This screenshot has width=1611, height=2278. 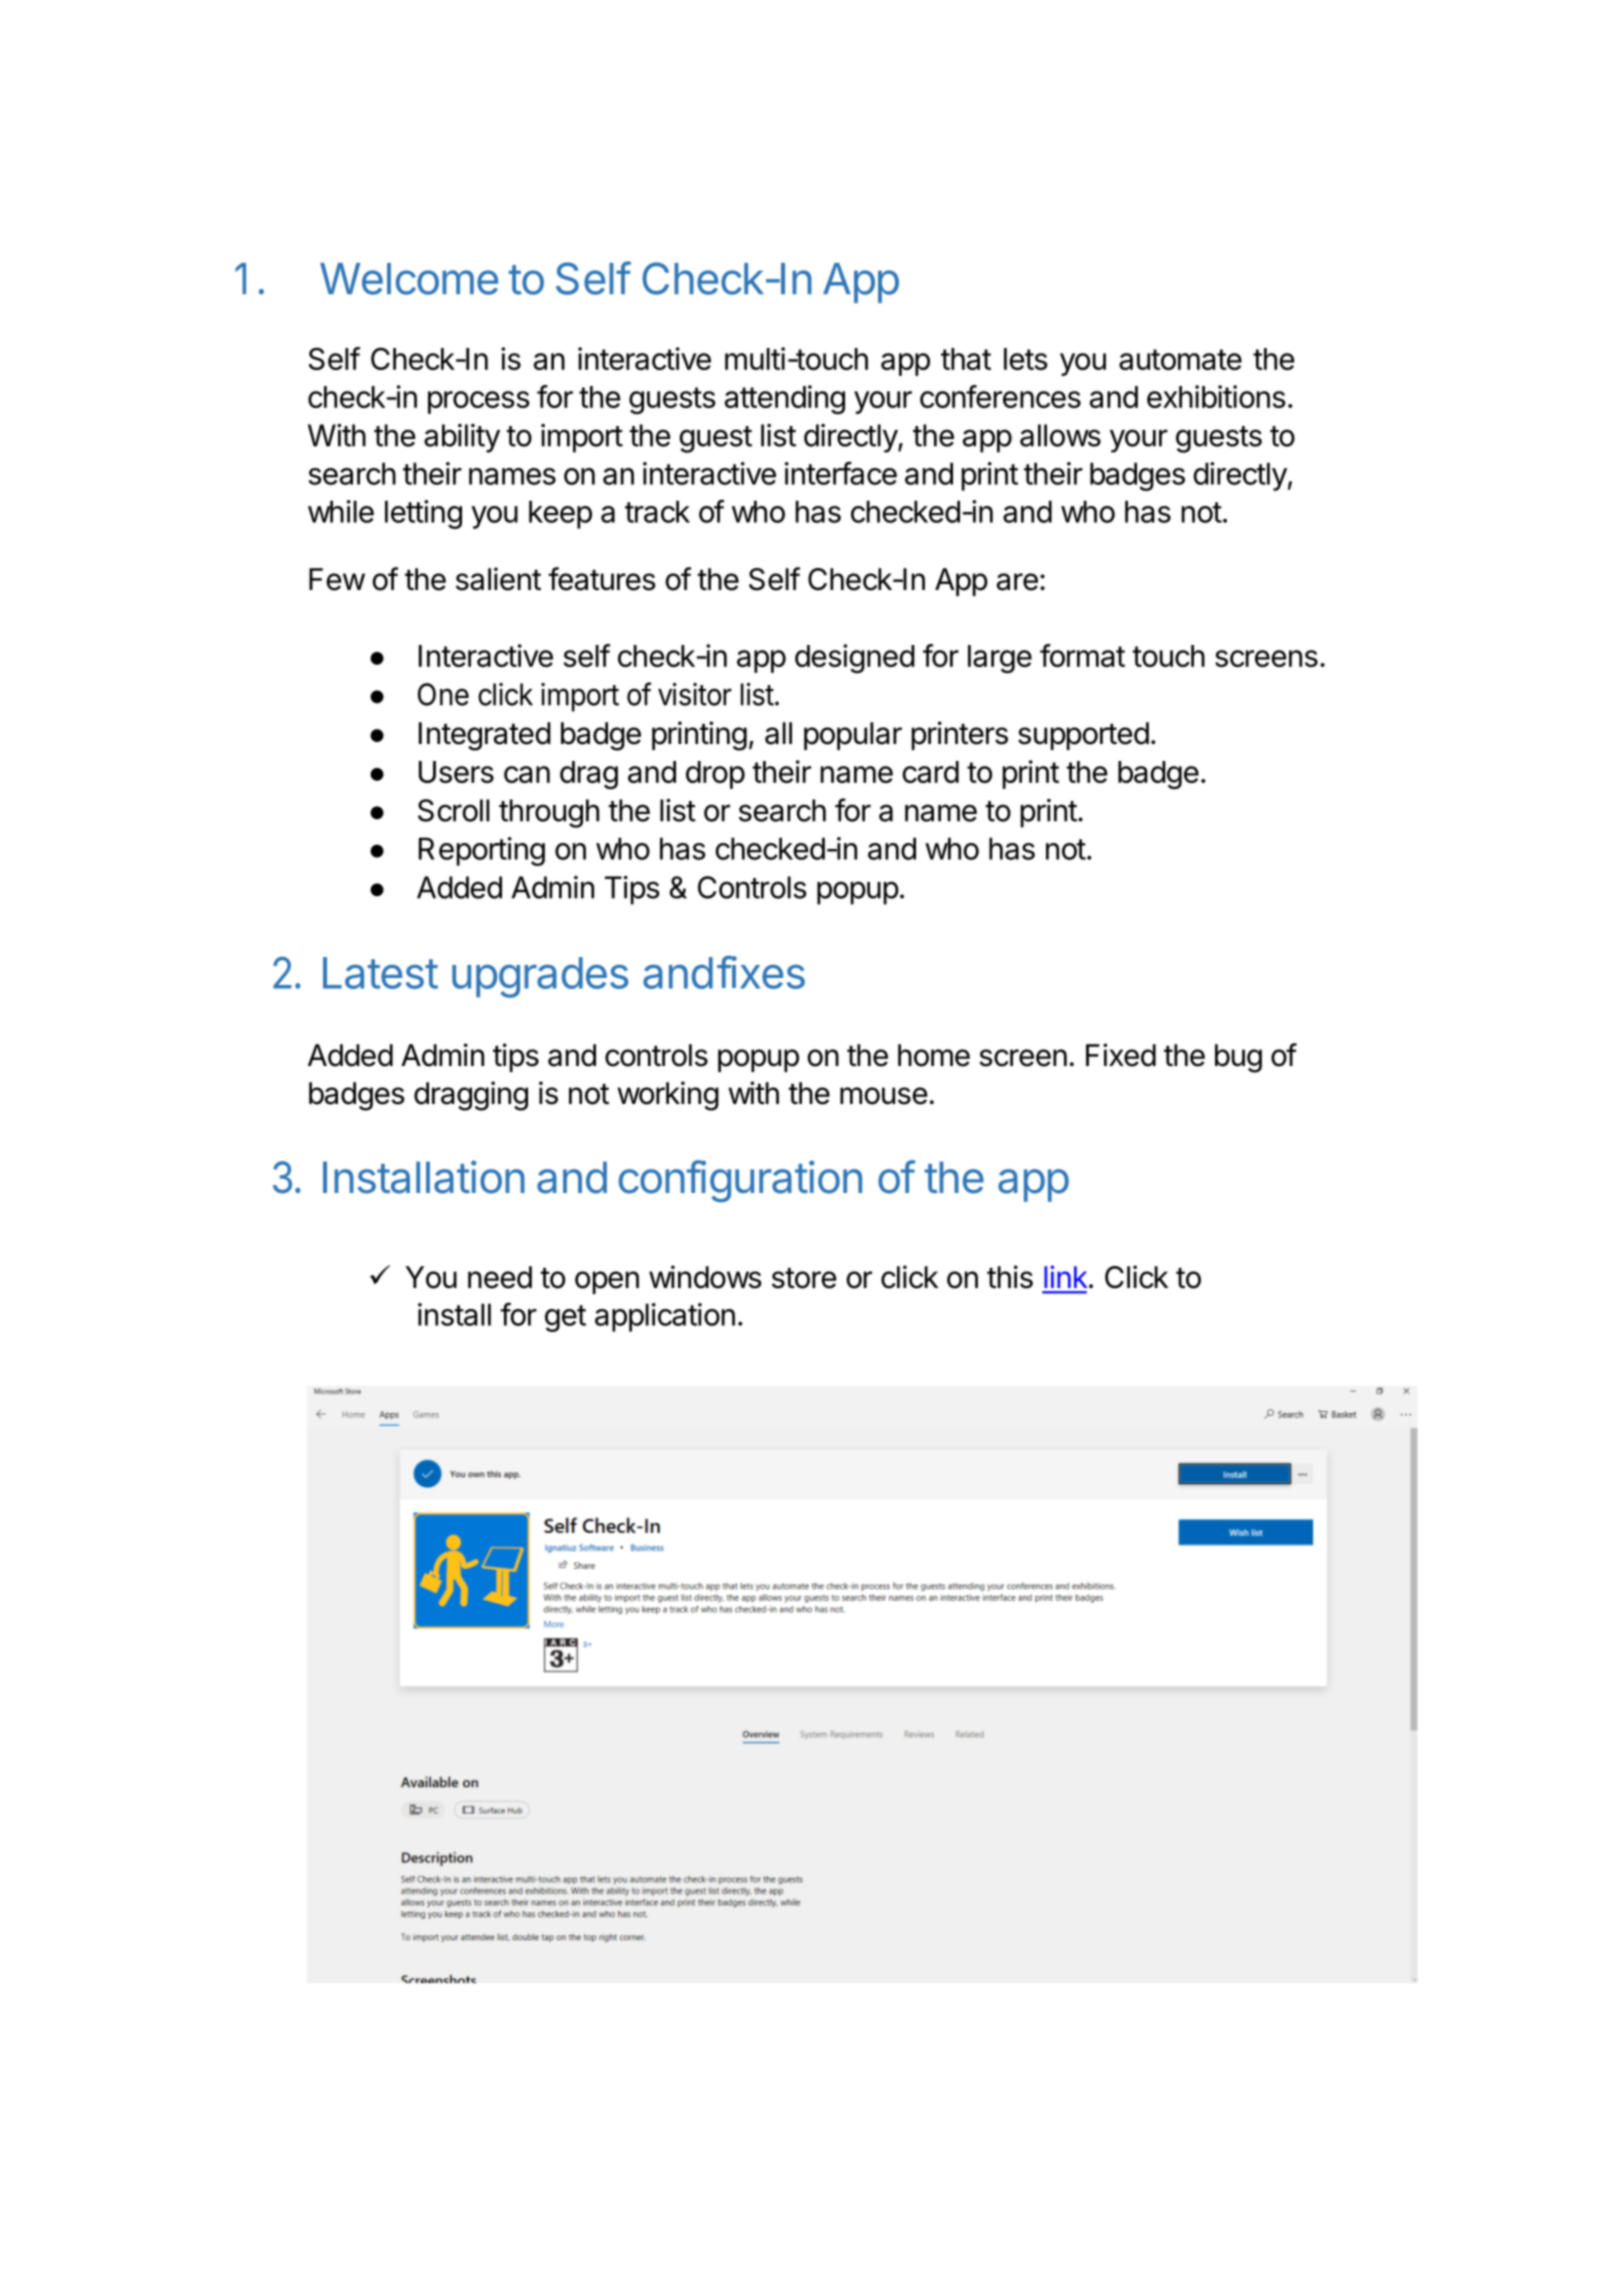 I want to click on attending, so click(x=785, y=399).
